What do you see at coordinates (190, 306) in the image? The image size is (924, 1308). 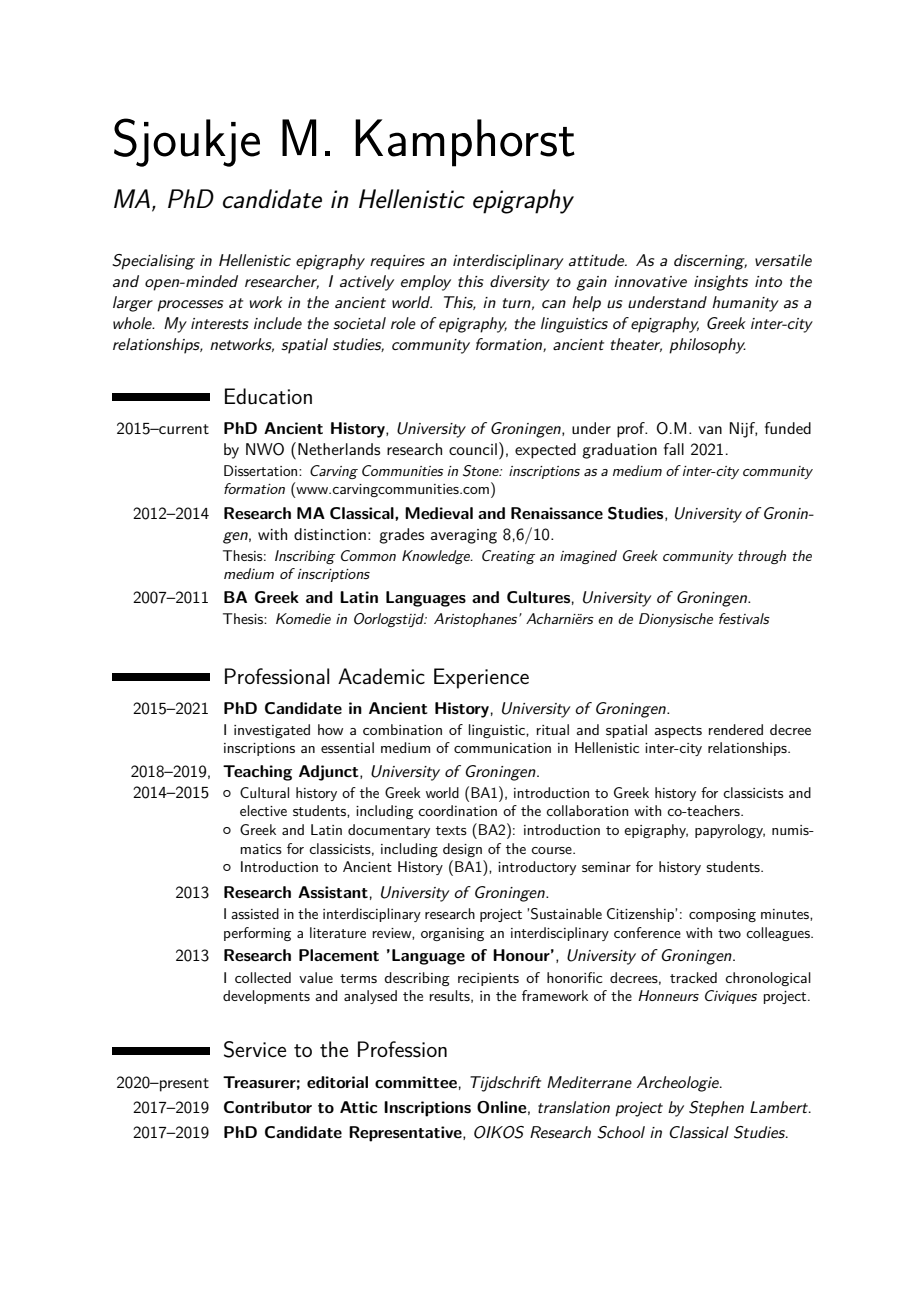 I see `processes` at bounding box center [190, 306].
